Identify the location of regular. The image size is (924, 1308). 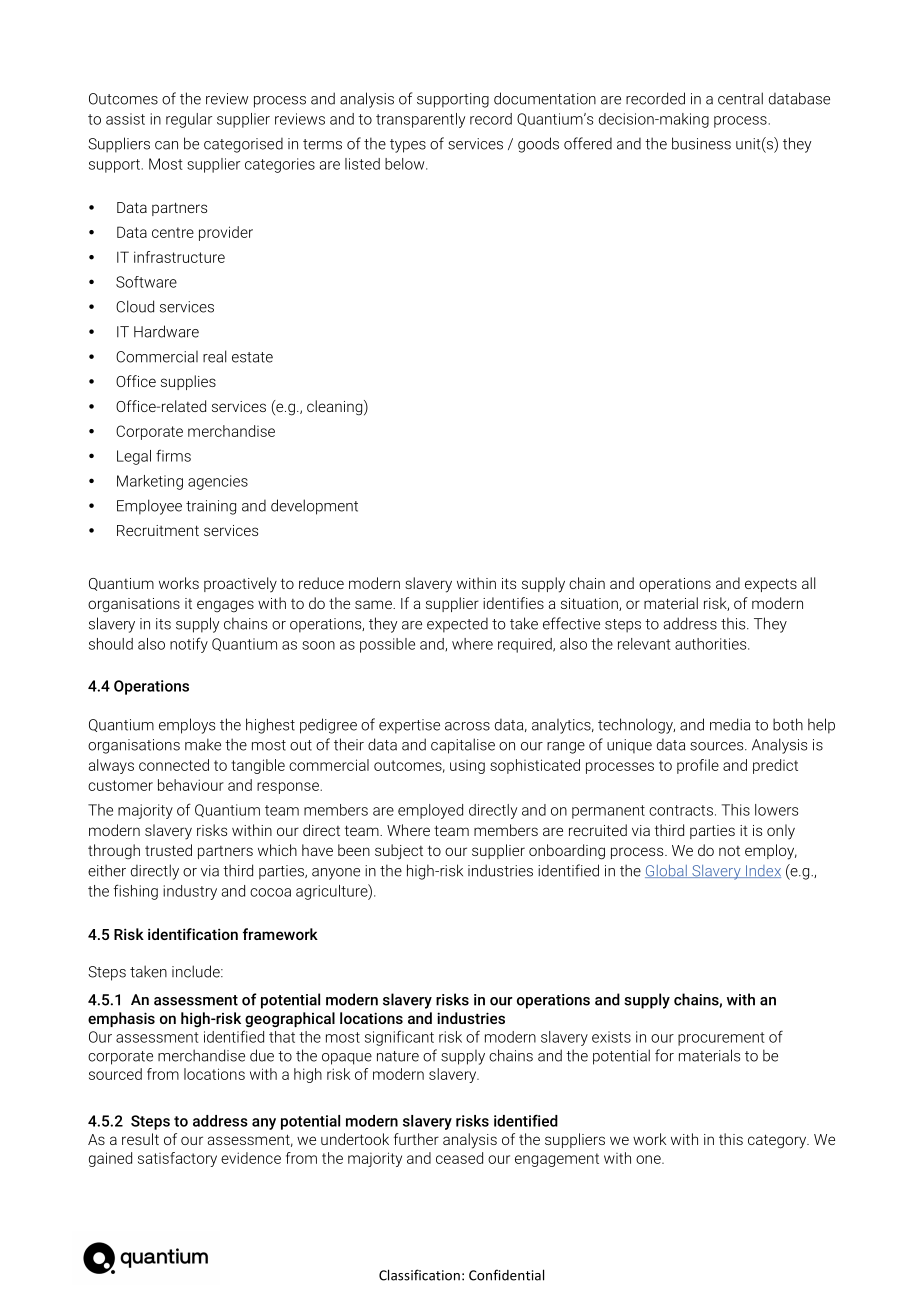
(189, 120).
